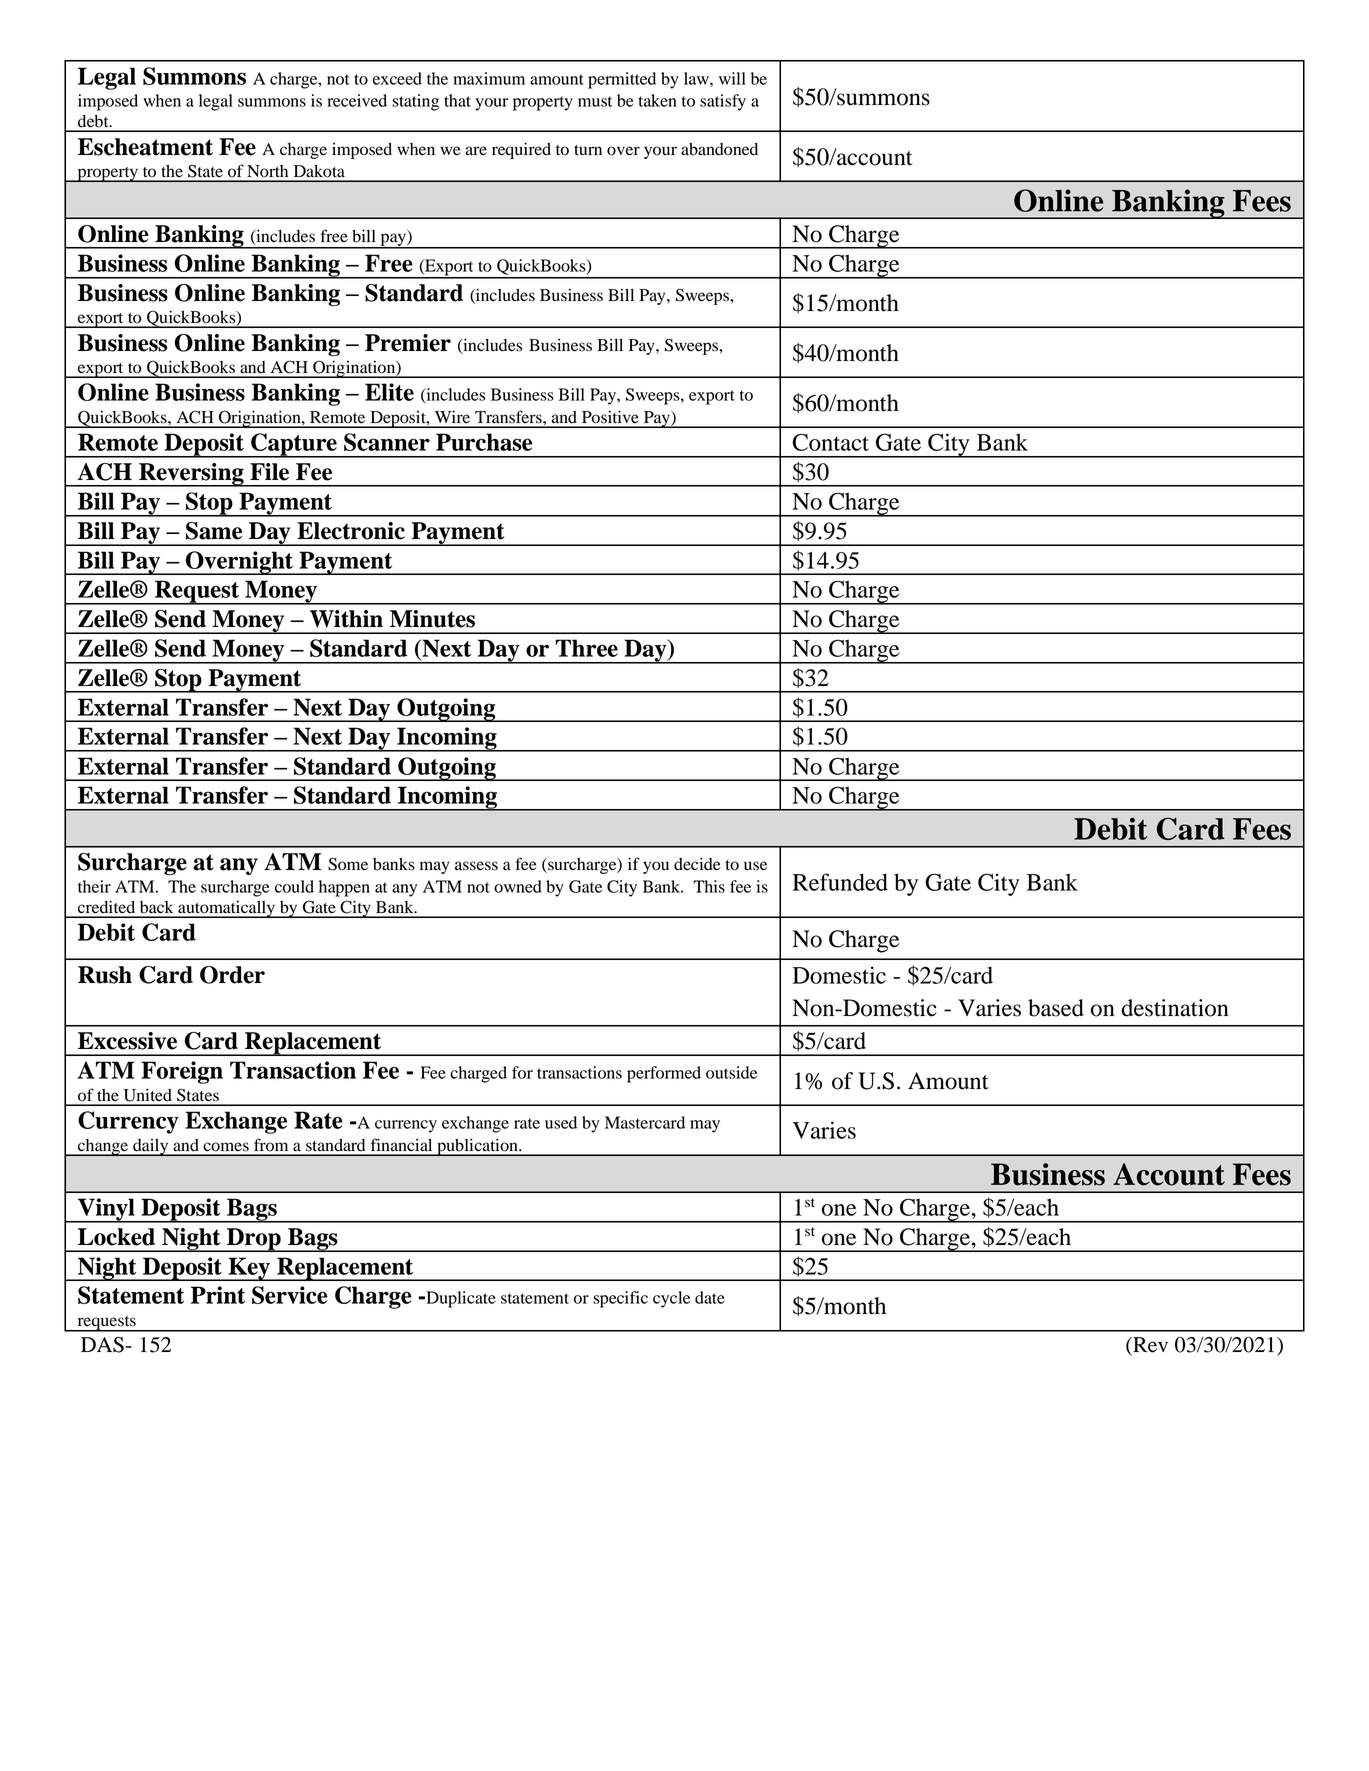 The image size is (1369, 1771). I want to click on taken, so click(657, 100).
